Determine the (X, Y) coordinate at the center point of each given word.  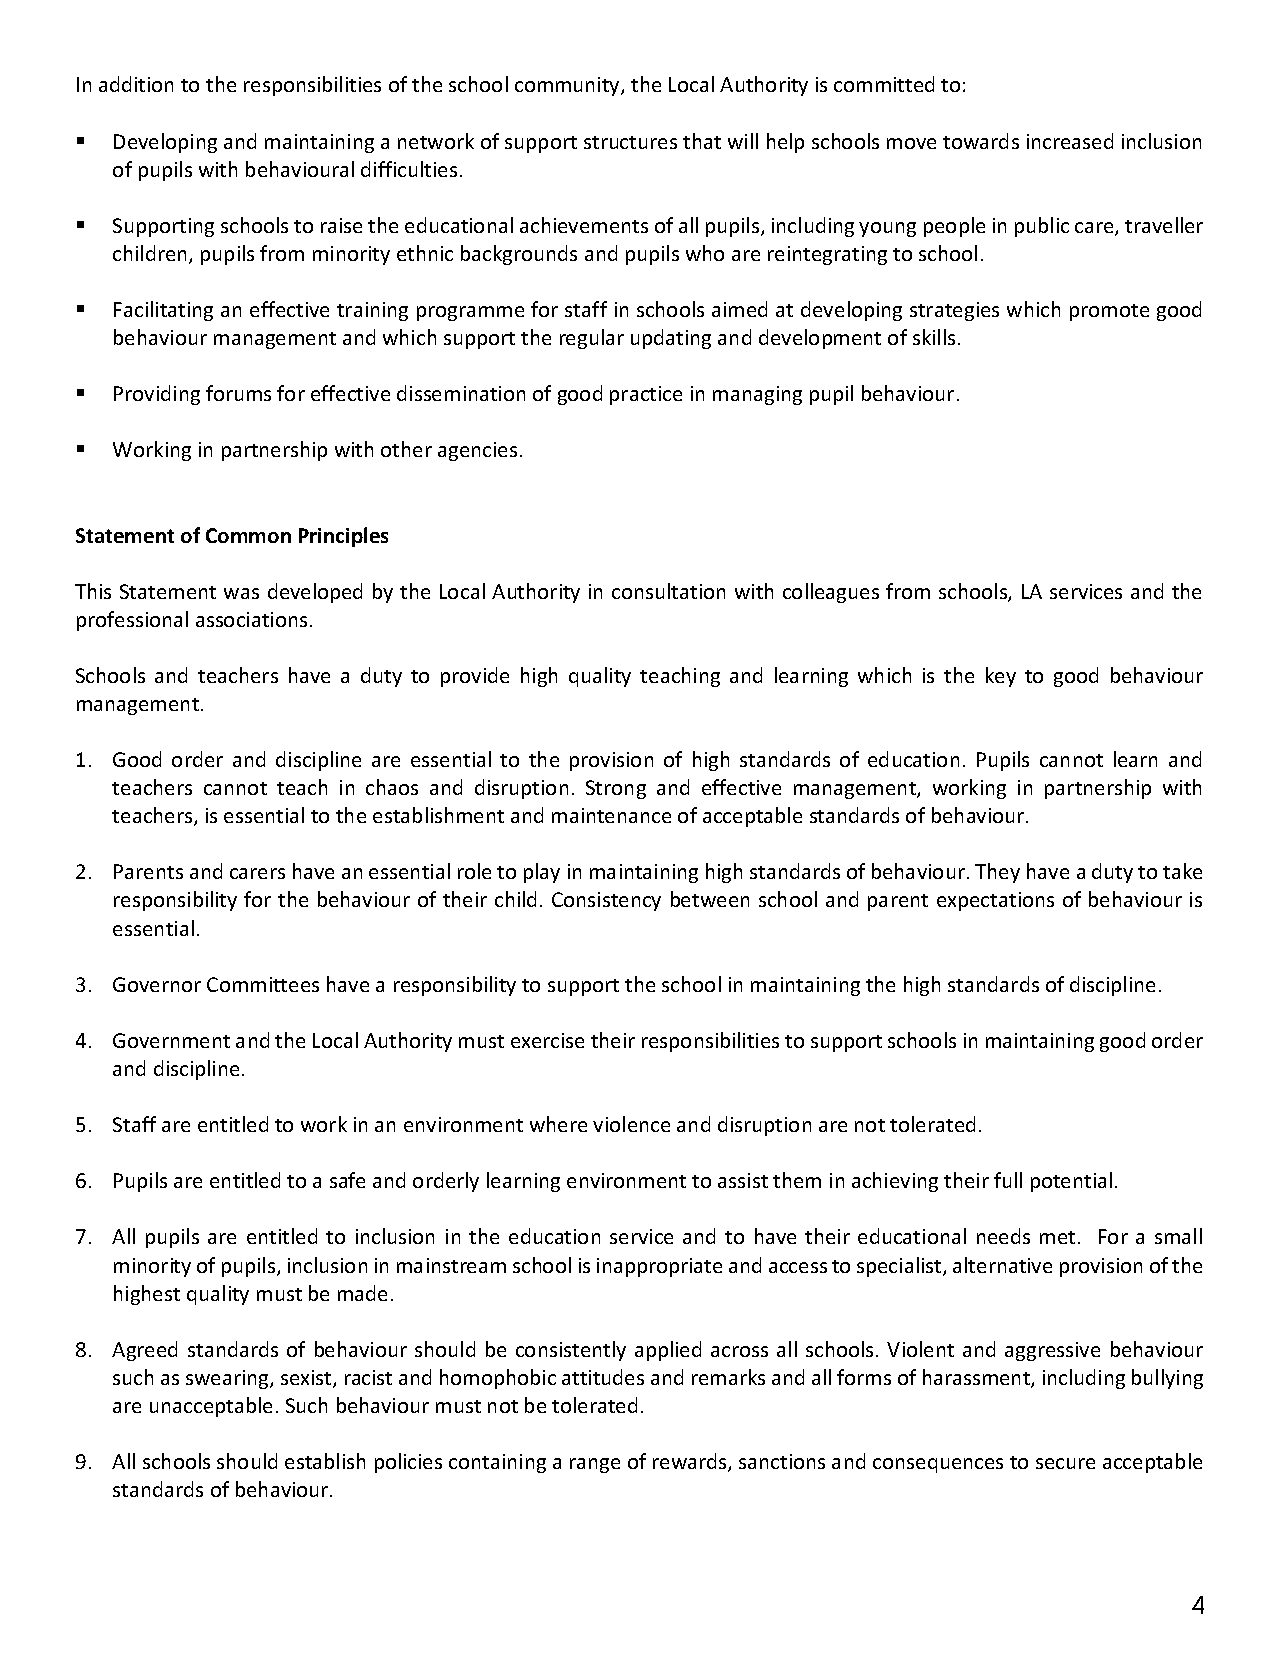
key (1001, 677)
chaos (392, 787)
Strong (616, 789)
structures (630, 142)
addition (136, 84)
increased (1070, 141)
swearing (228, 1379)
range (595, 1465)
